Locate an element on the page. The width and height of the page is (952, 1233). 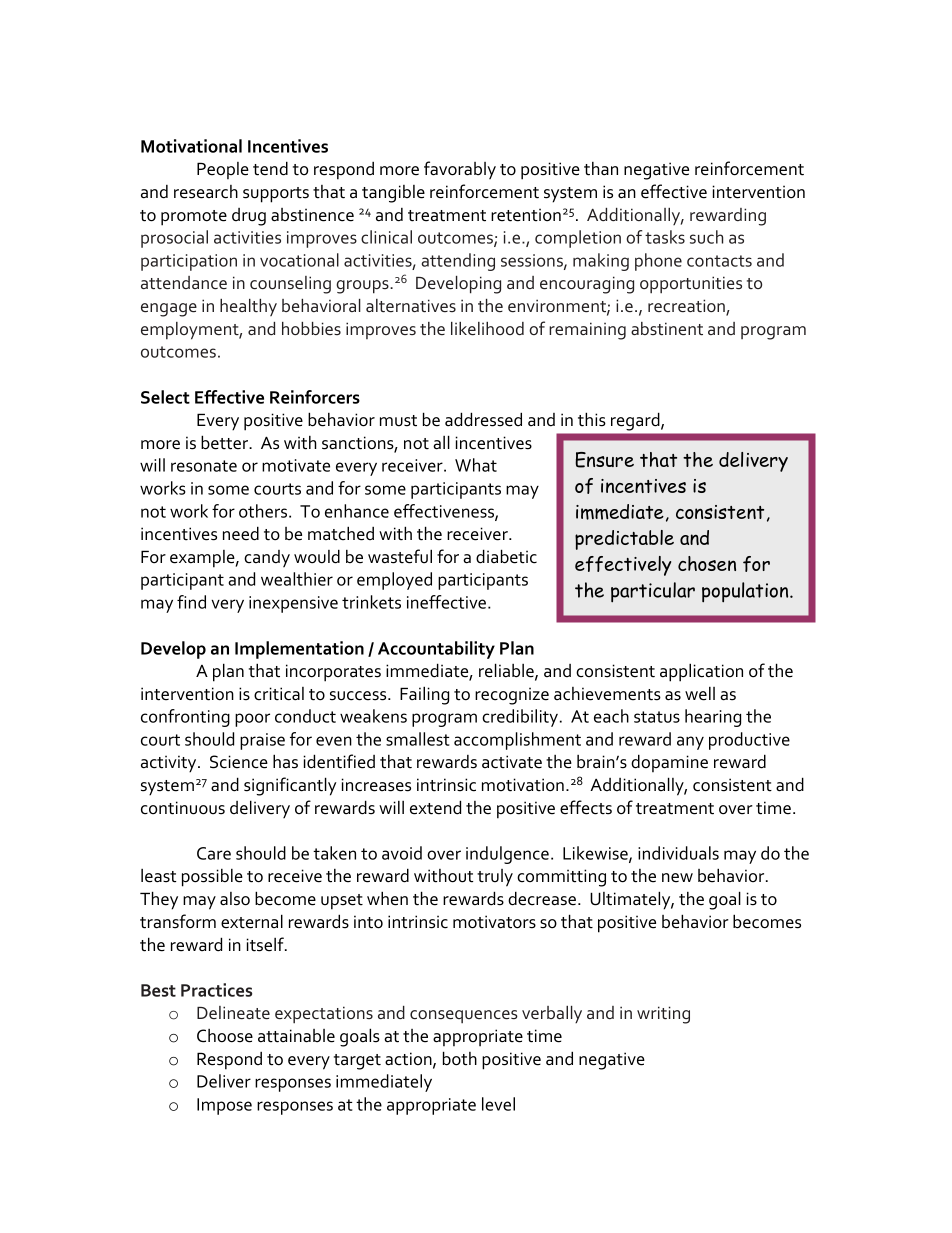
truly is located at coordinates (495, 878).
